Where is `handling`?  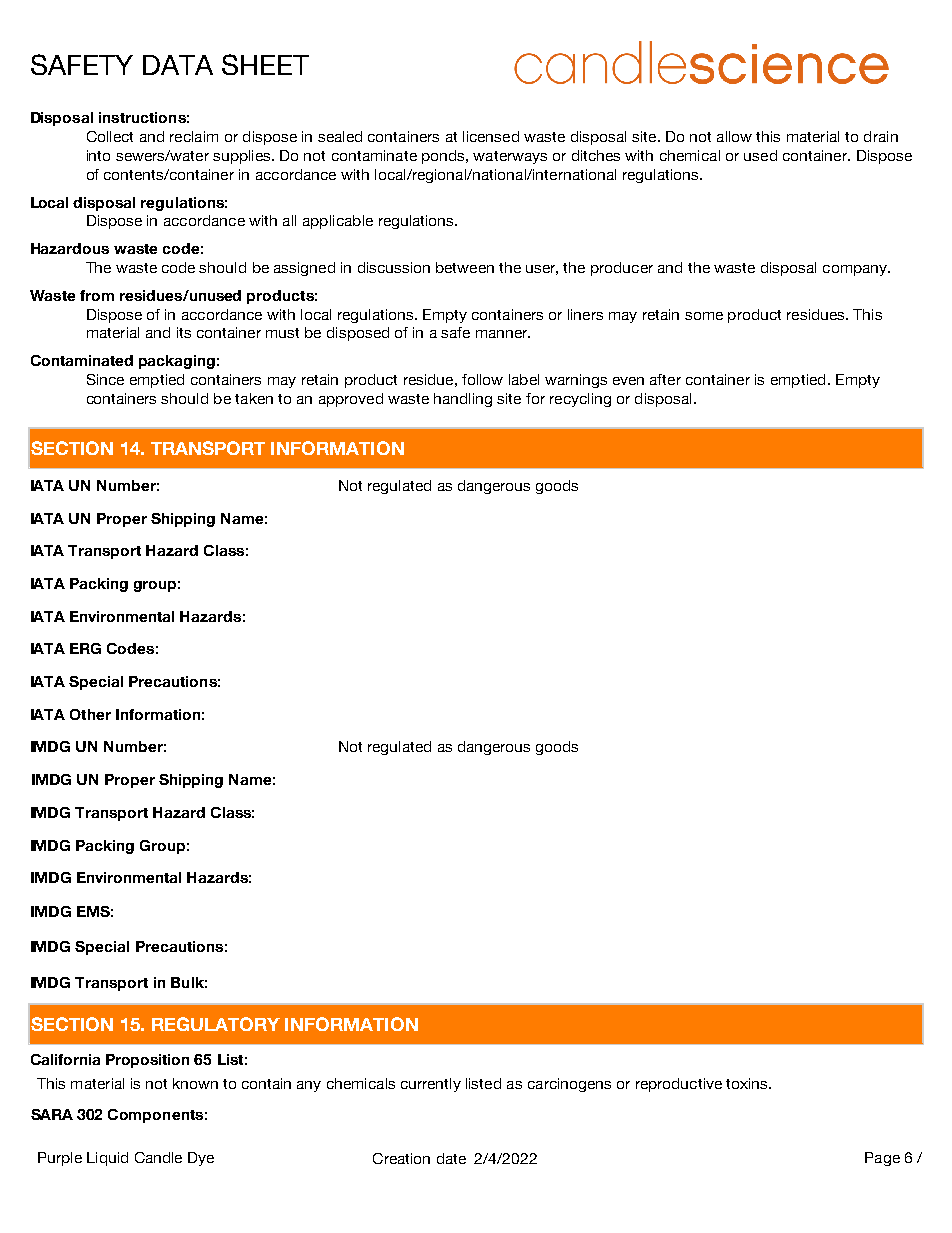 handling is located at coordinates (463, 400).
